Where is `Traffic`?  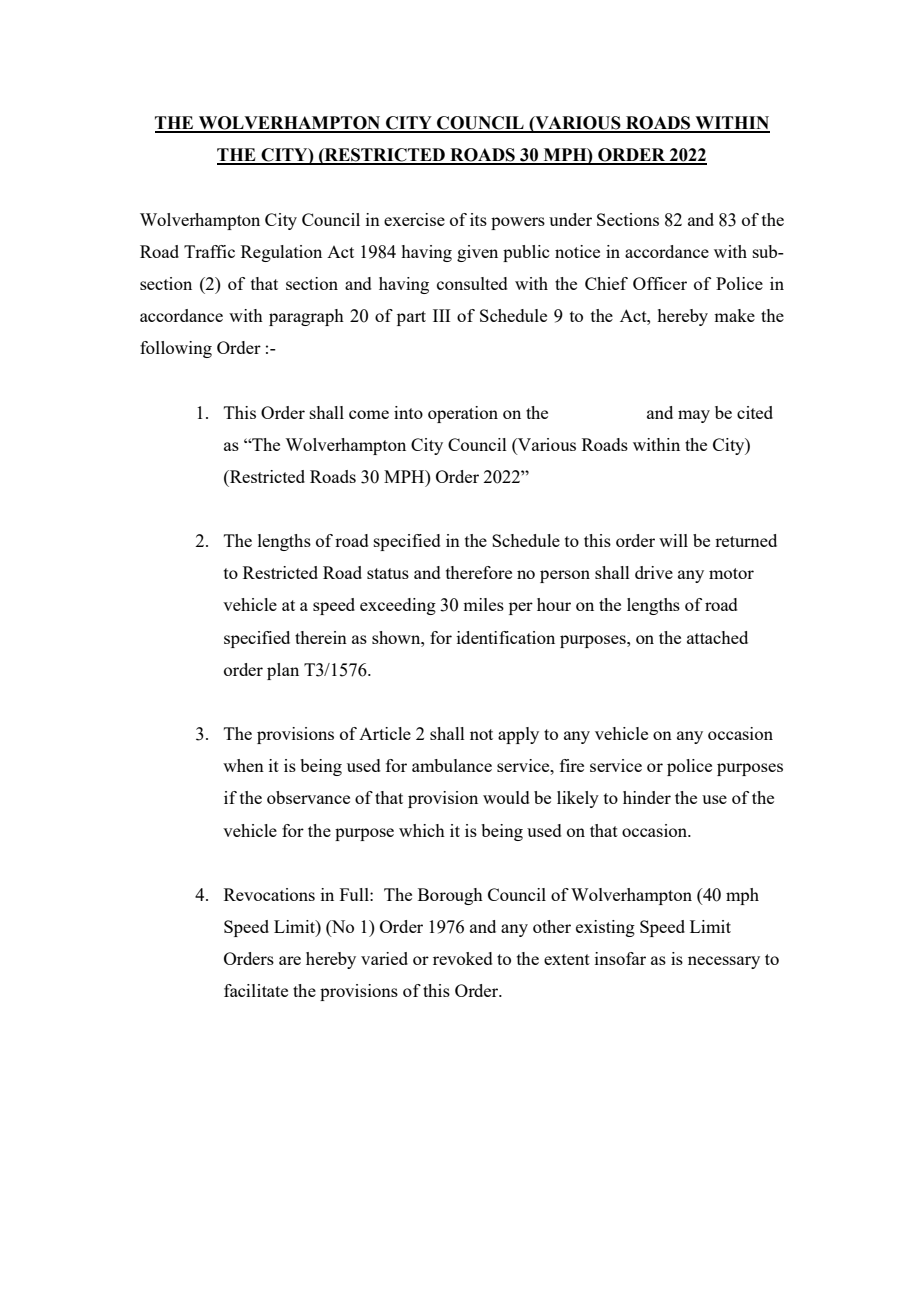
Traffic is located at coordinates (209, 251).
